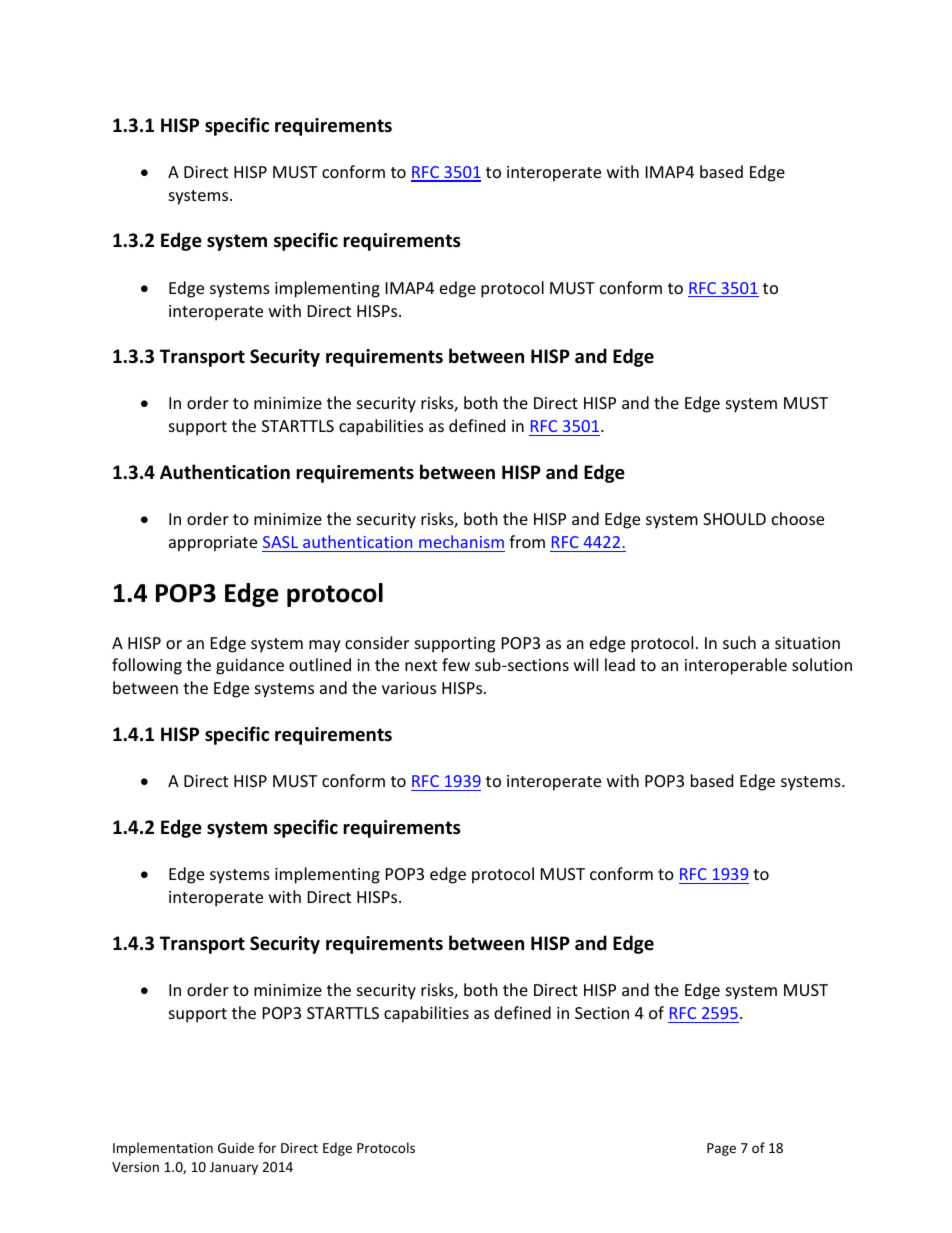 The width and height of the document is (952, 1233). What do you see at coordinates (721, 1149) in the document?
I see `Page` at bounding box center [721, 1149].
